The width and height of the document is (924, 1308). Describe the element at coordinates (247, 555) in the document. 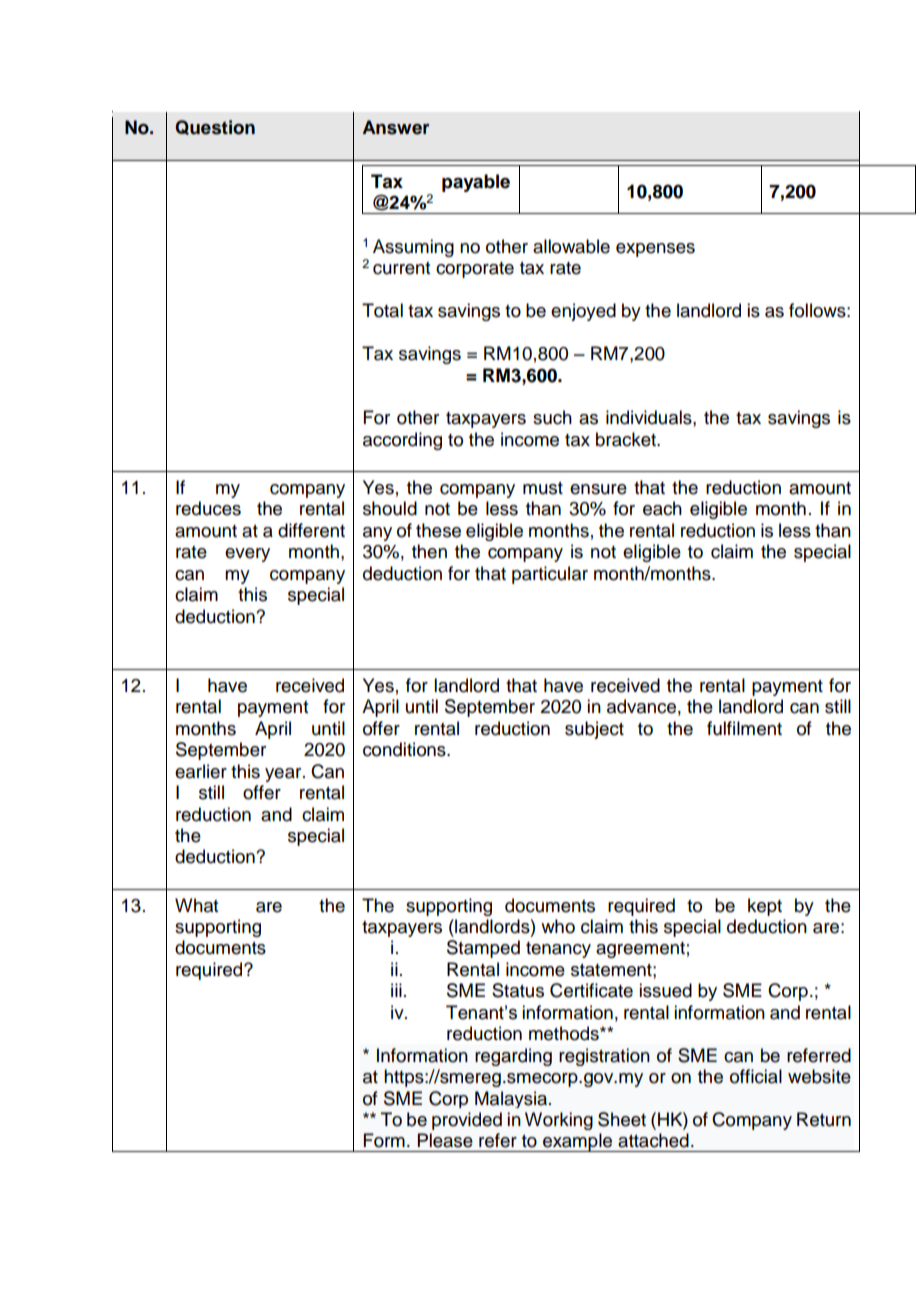

I see `every` at that location.
